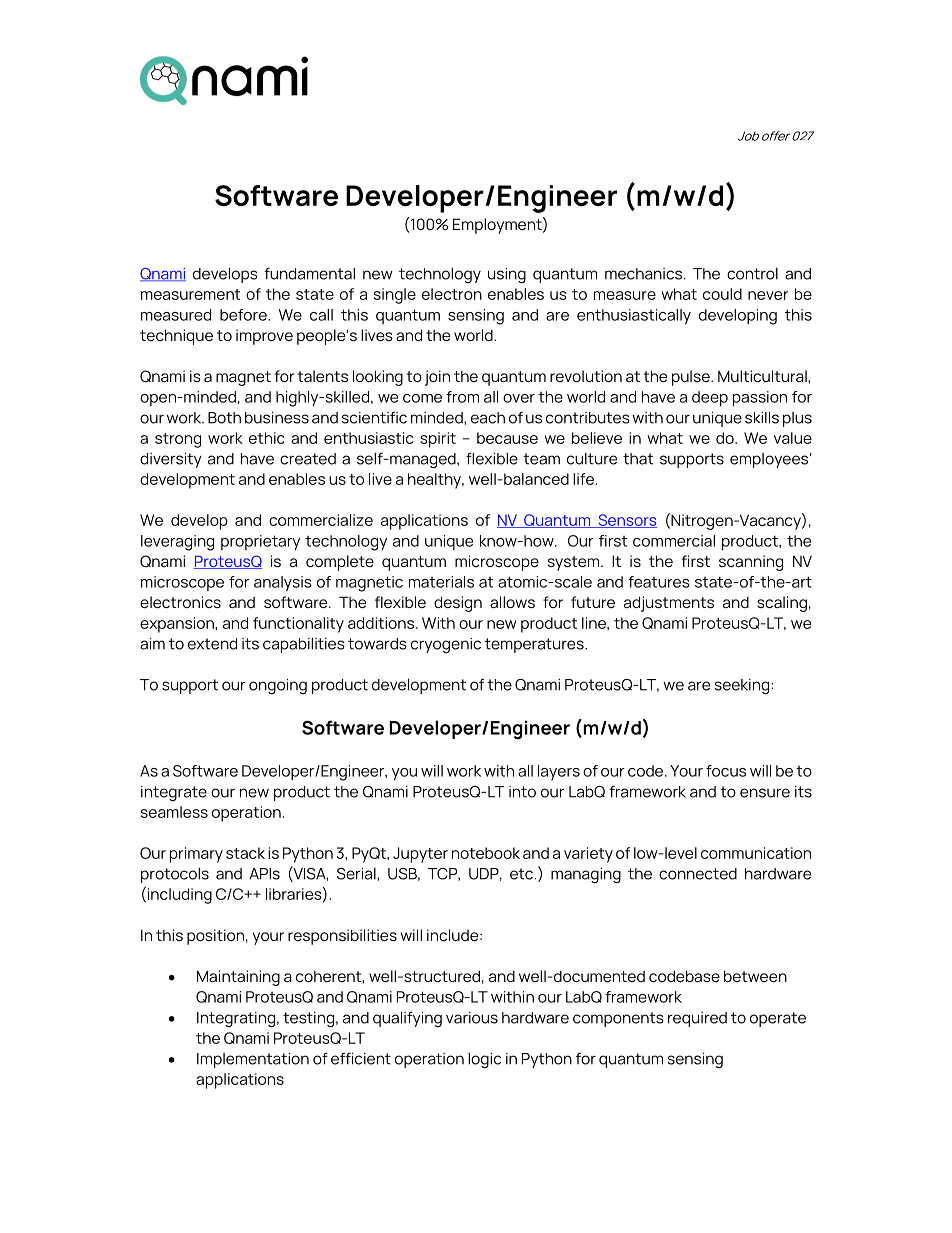 The width and height of the screenshot is (952, 1233). What do you see at coordinates (756, 853) in the screenshot?
I see `communication` at bounding box center [756, 853].
